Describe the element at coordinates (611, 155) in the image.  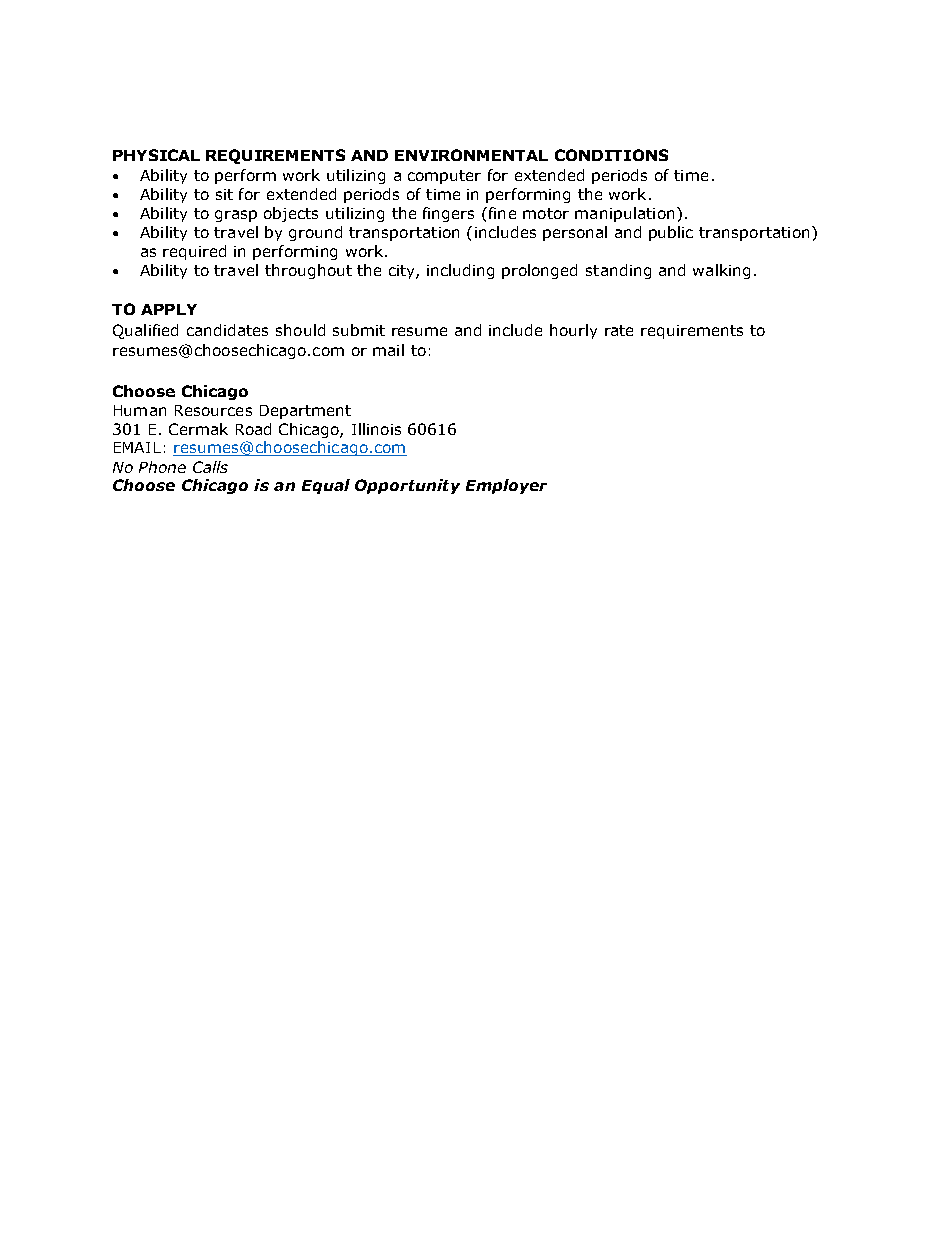
I see `CONDITIONS` at that location.
